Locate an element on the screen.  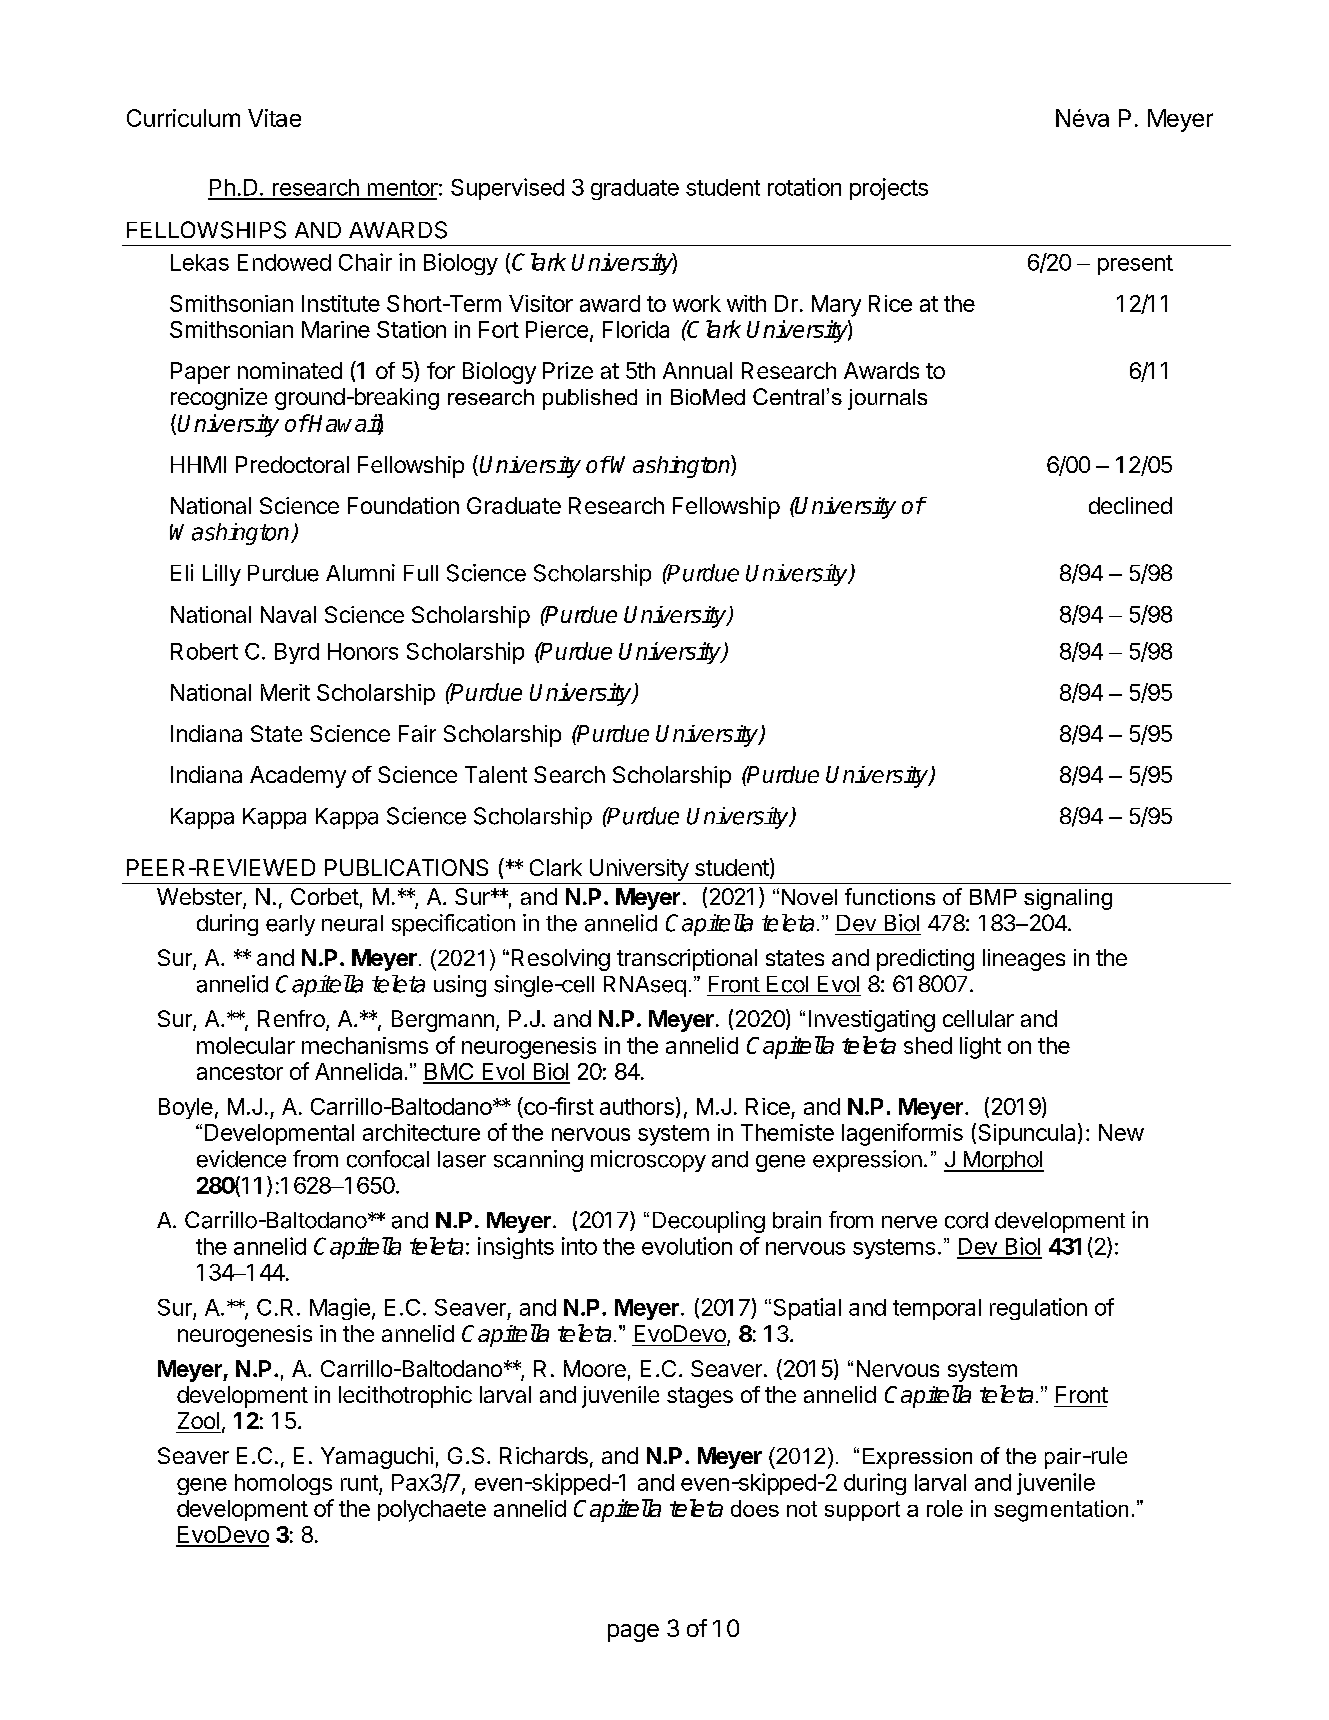
Vitae is located at coordinates (274, 118).
